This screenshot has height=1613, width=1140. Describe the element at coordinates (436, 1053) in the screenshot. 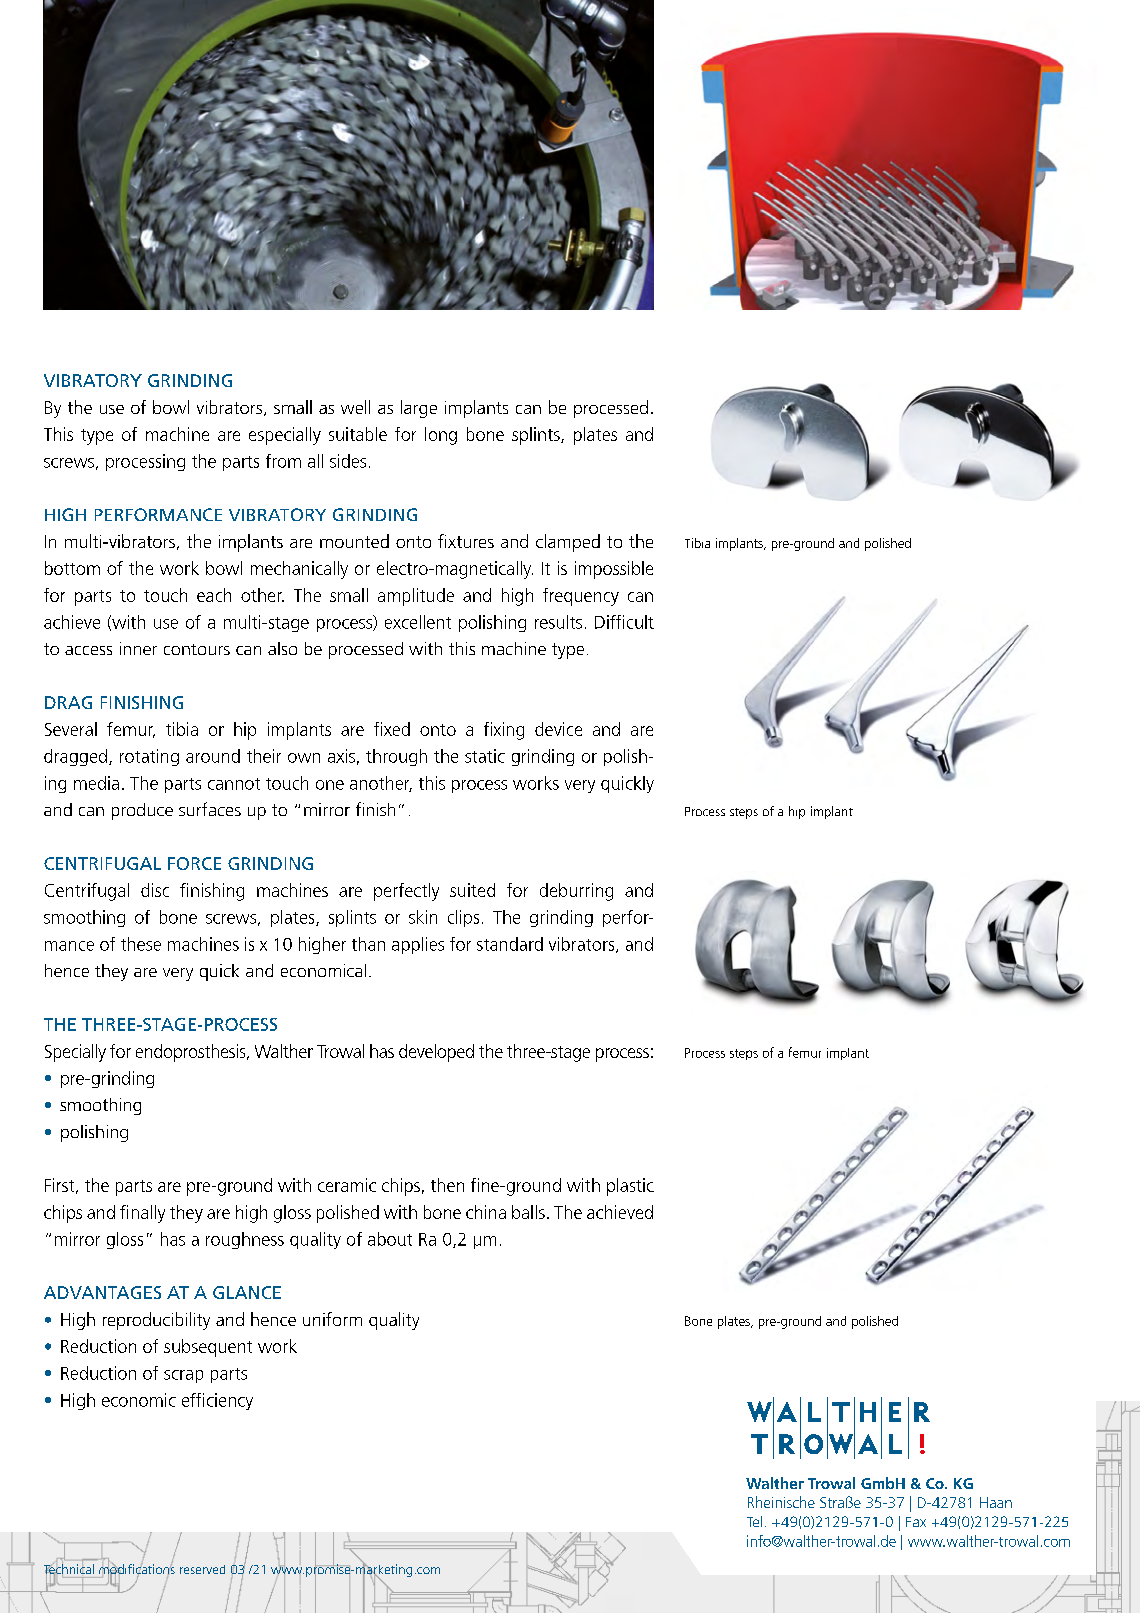

I see `developed` at that location.
